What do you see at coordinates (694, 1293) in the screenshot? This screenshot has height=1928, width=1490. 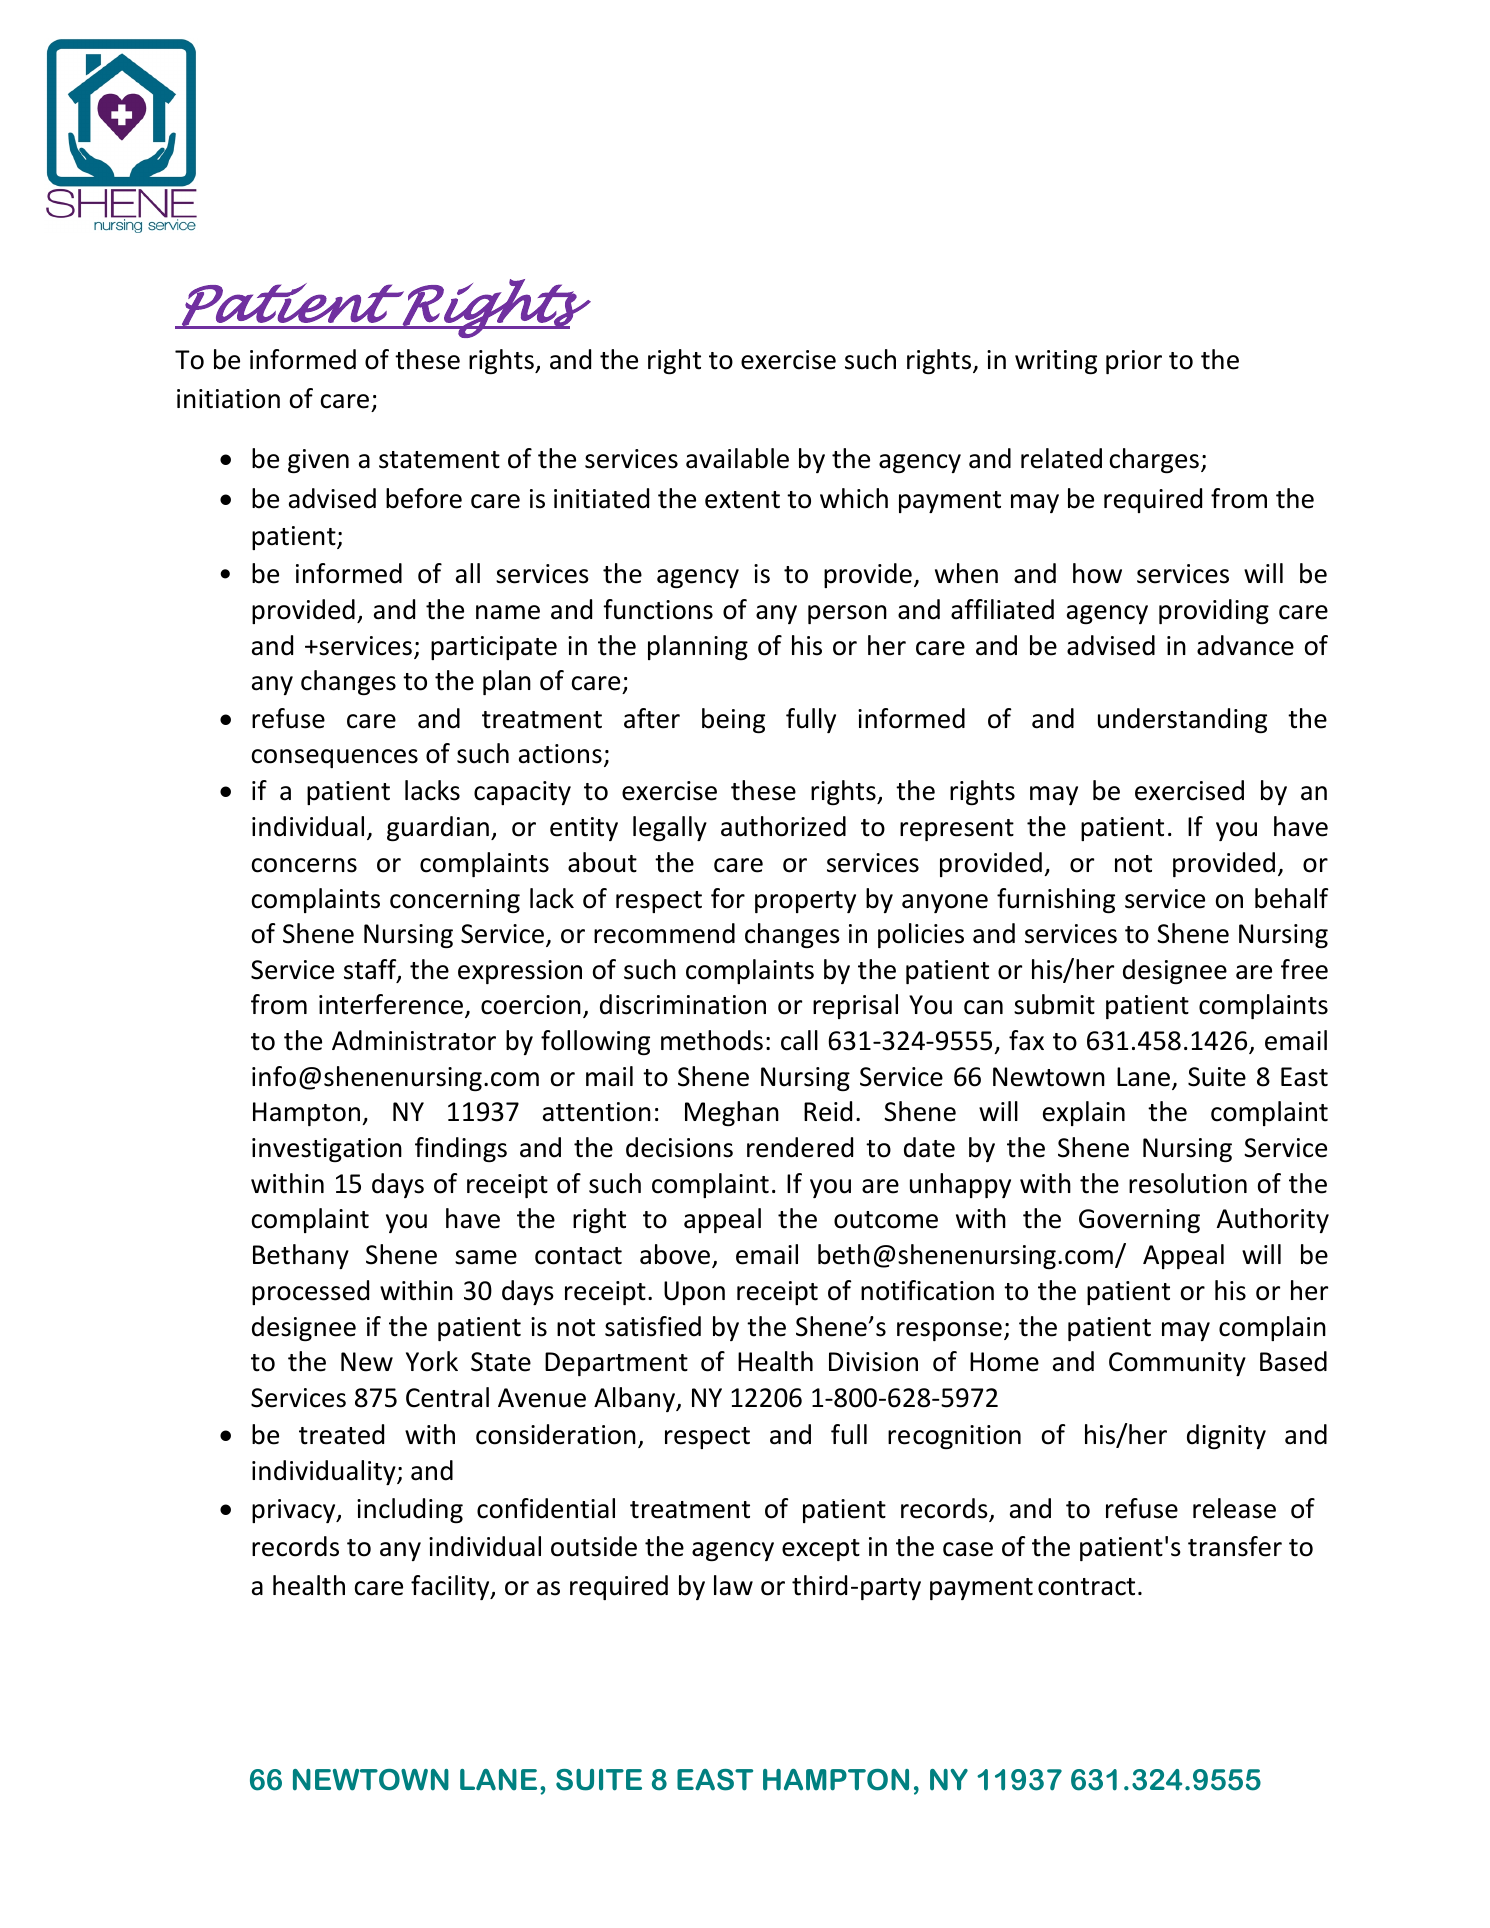 I see `Upon` at bounding box center [694, 1293].
